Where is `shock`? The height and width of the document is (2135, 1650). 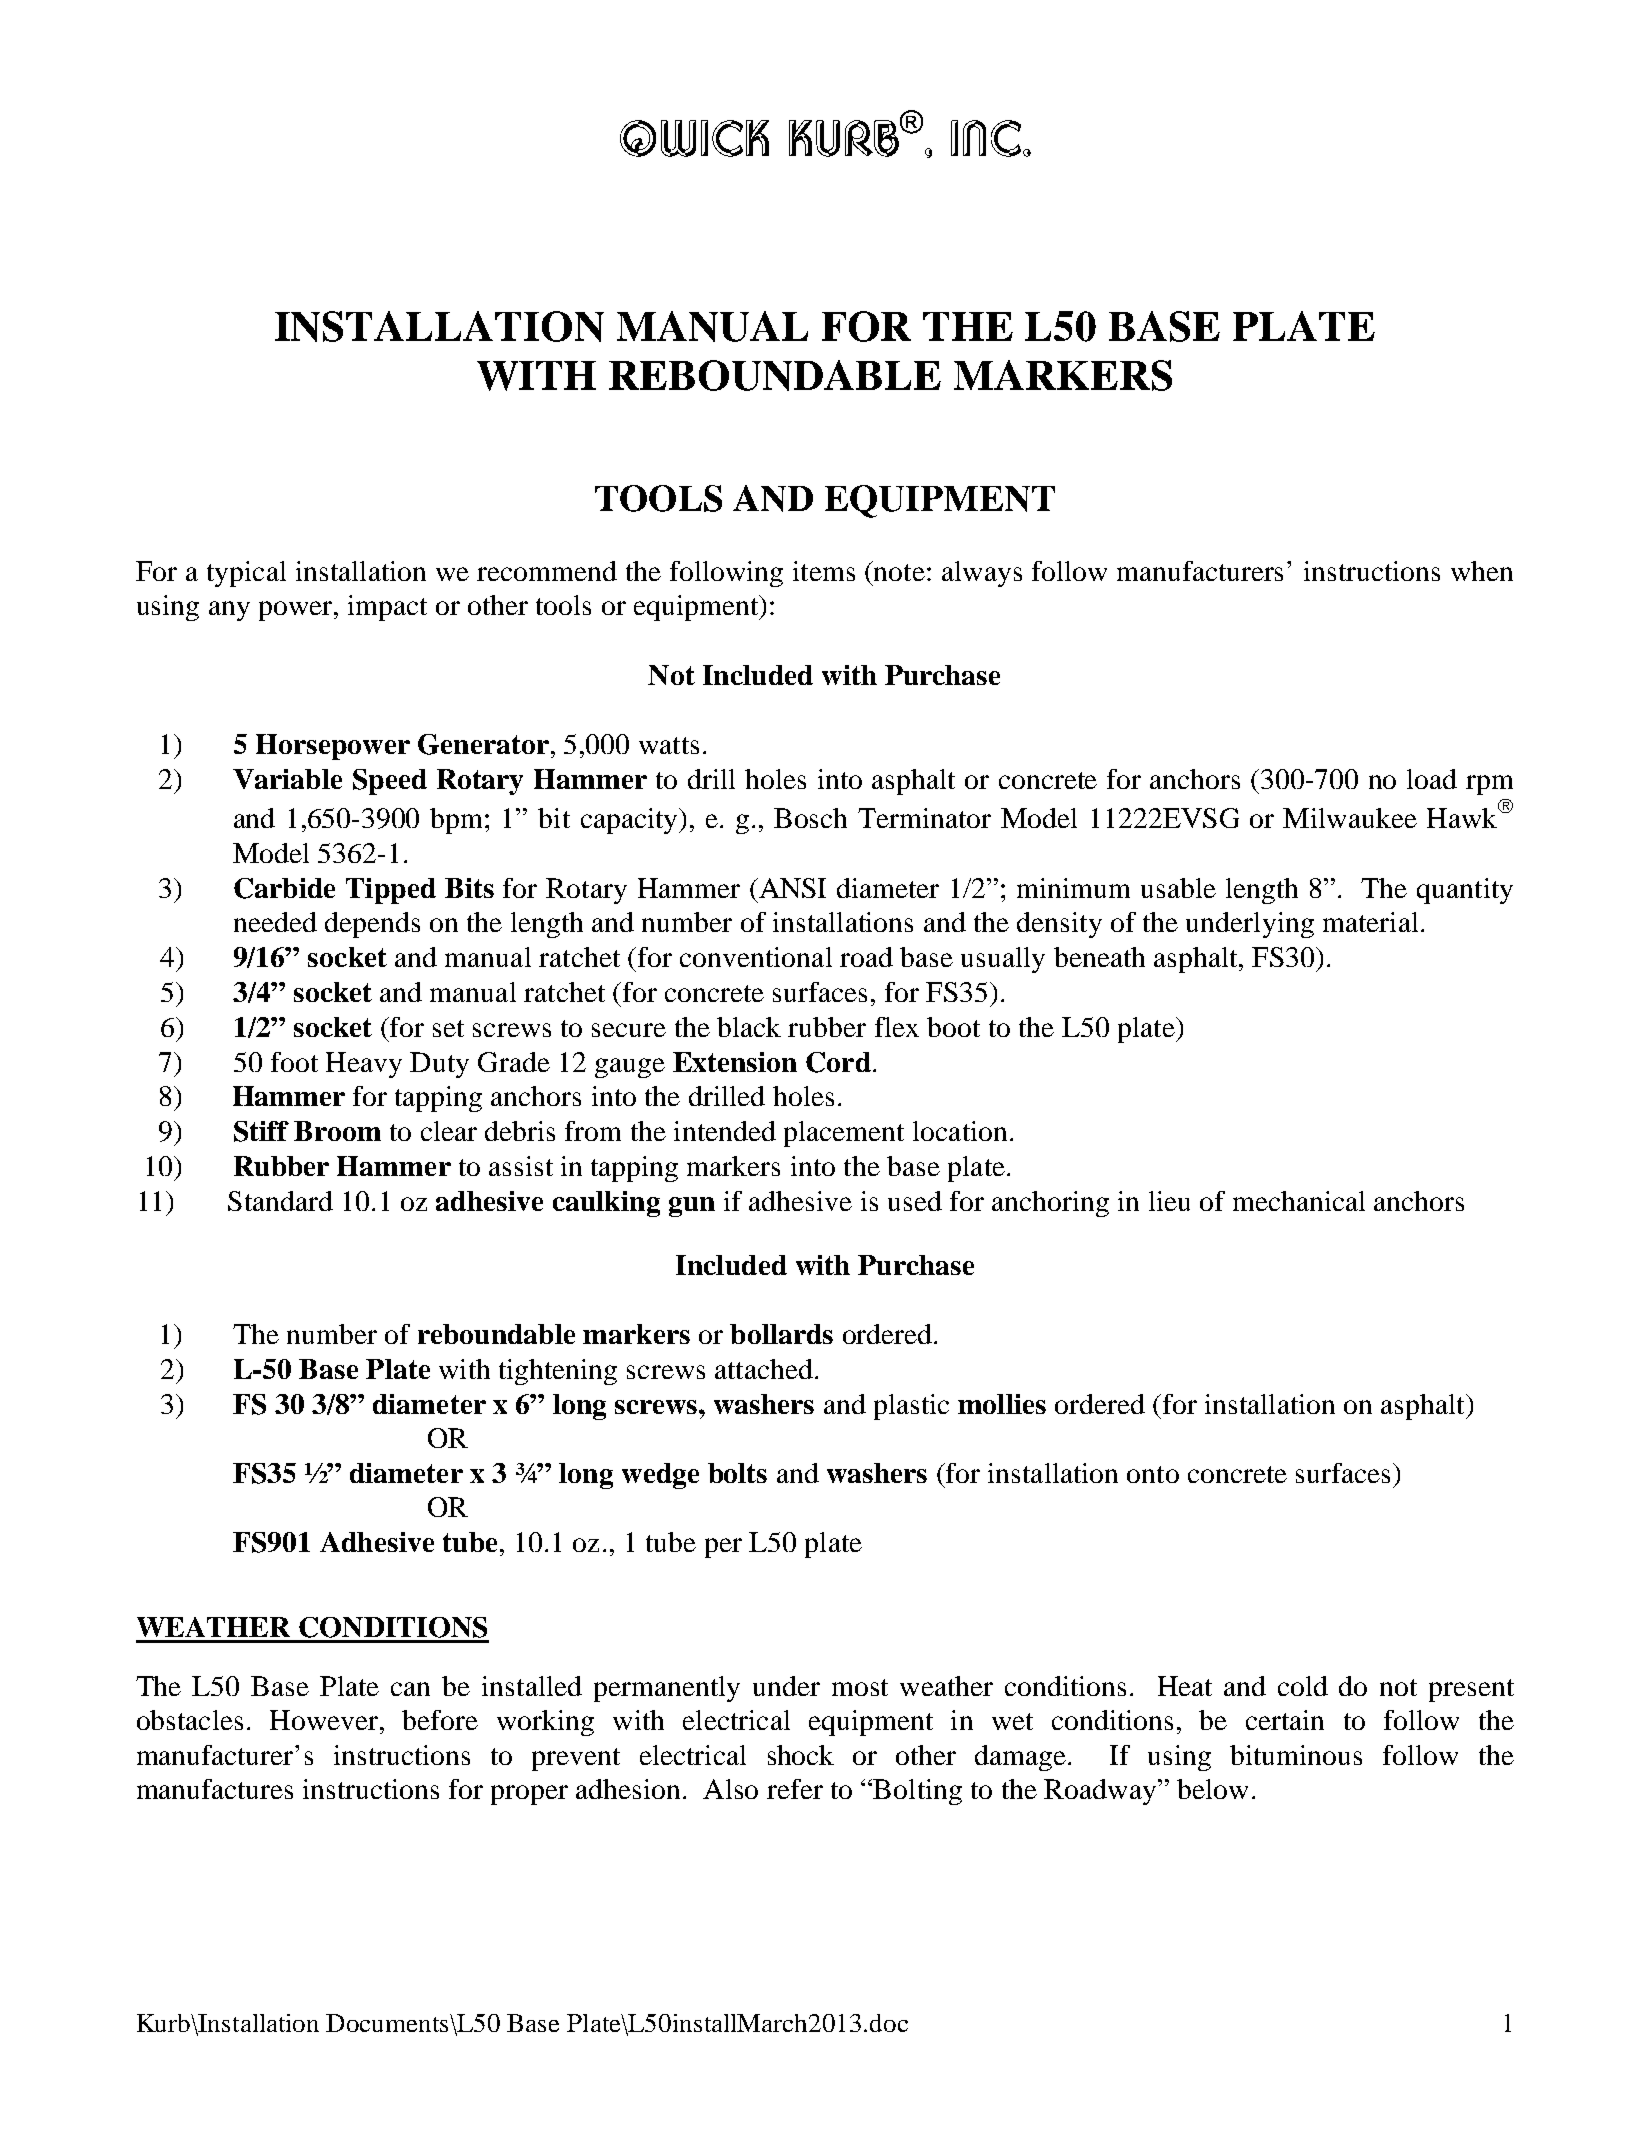 shock is located at coordinates (801, 1755).
